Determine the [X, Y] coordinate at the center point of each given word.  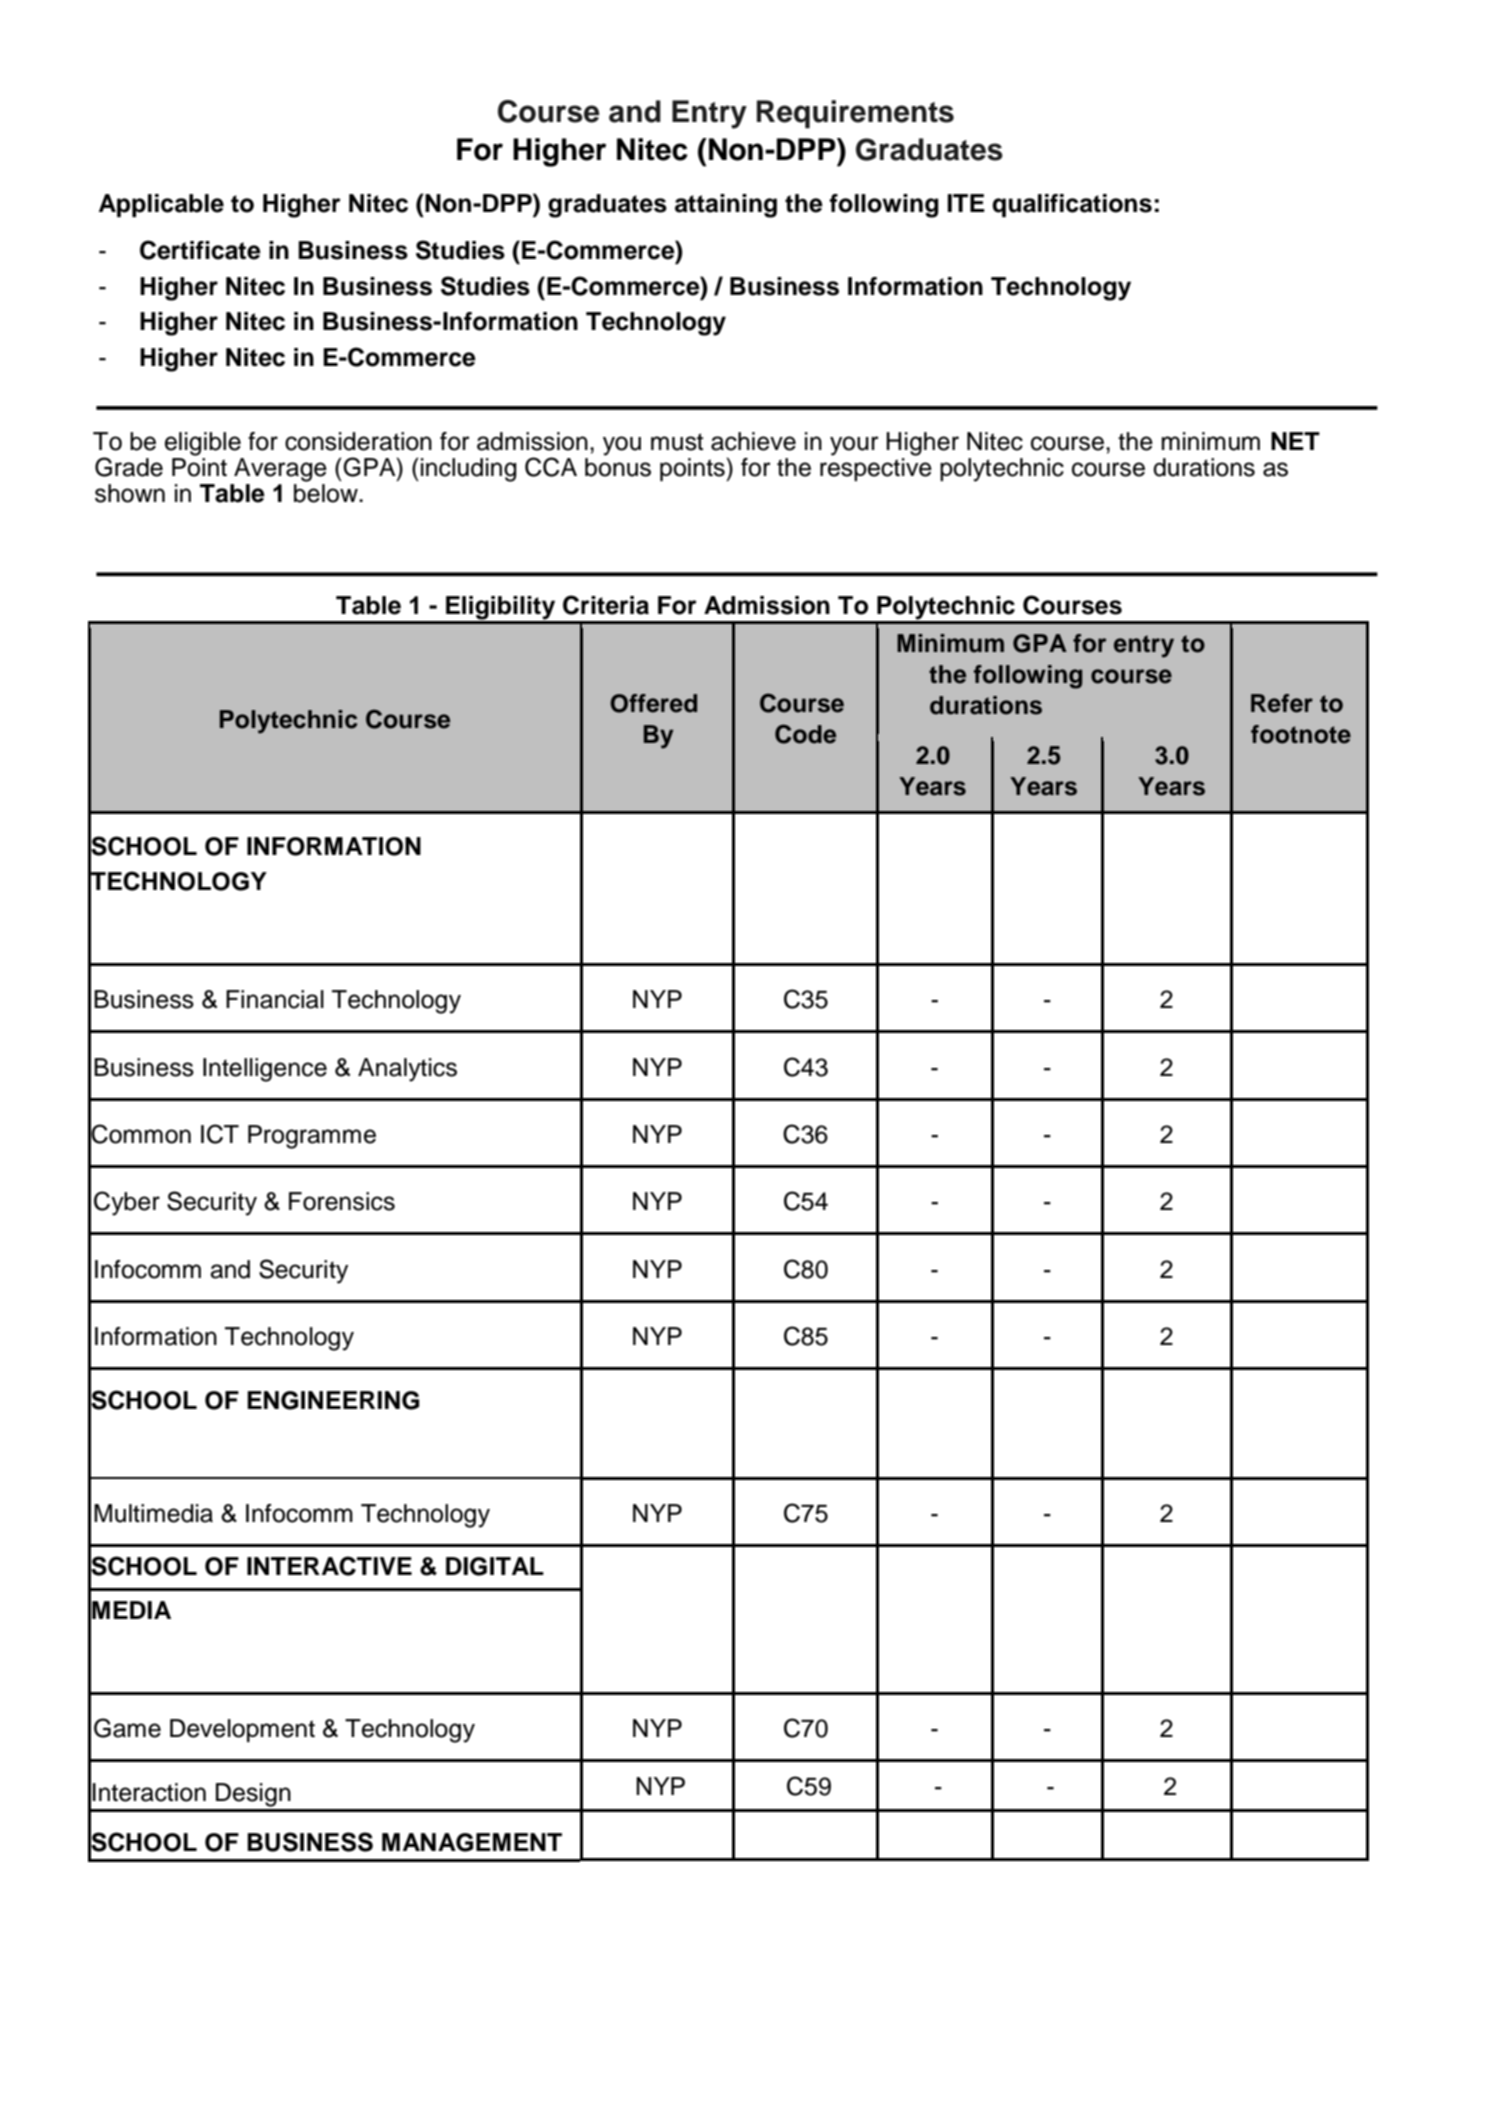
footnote [1301, 734]
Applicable [161, 205]
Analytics [407, 1070]
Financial [275, 999]
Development [242, 1730]
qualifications [1072, 205]
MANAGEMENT [472, 1842]
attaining [726, 206]
